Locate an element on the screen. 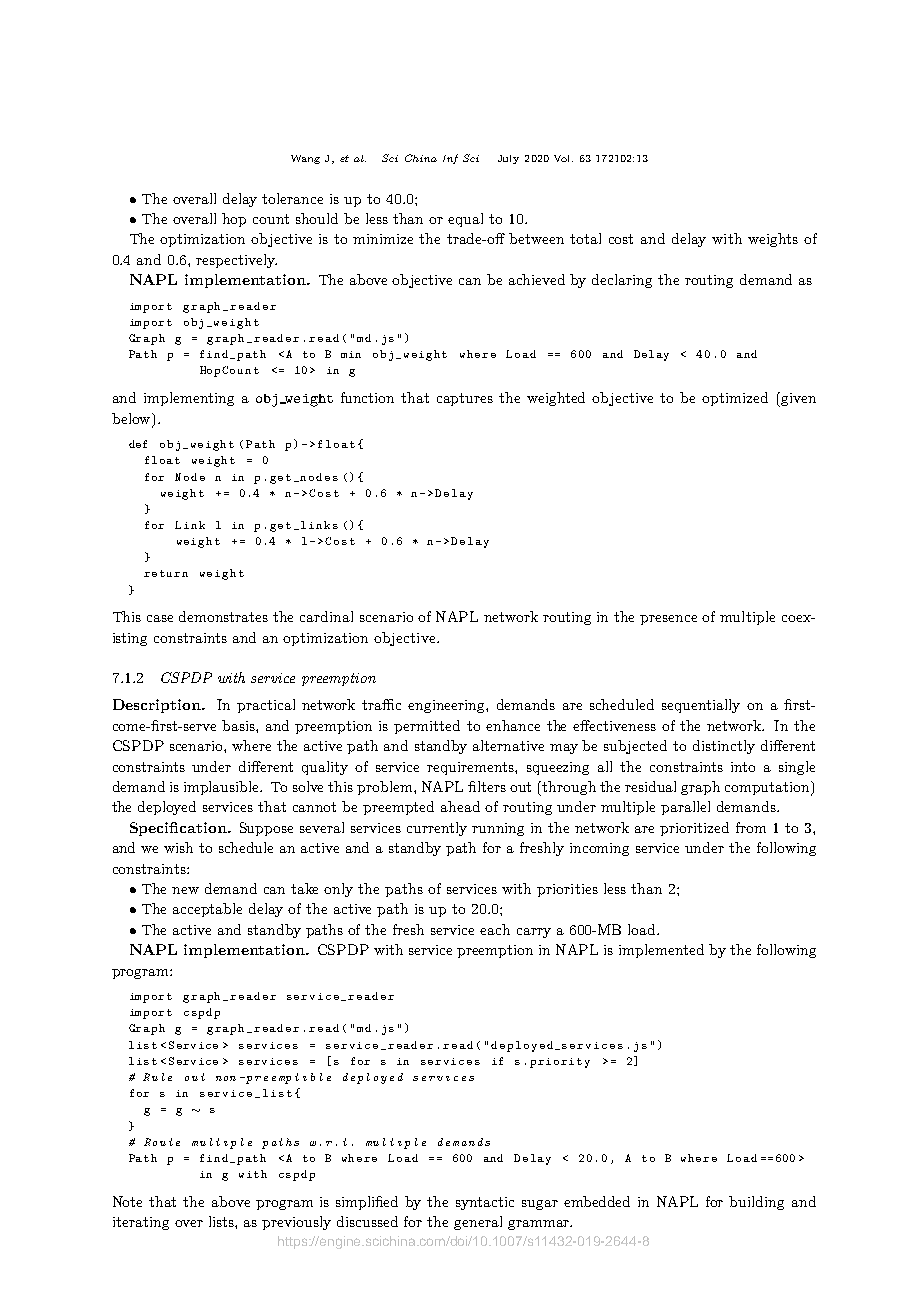  iterating is located at coordinates (141, 1223).
